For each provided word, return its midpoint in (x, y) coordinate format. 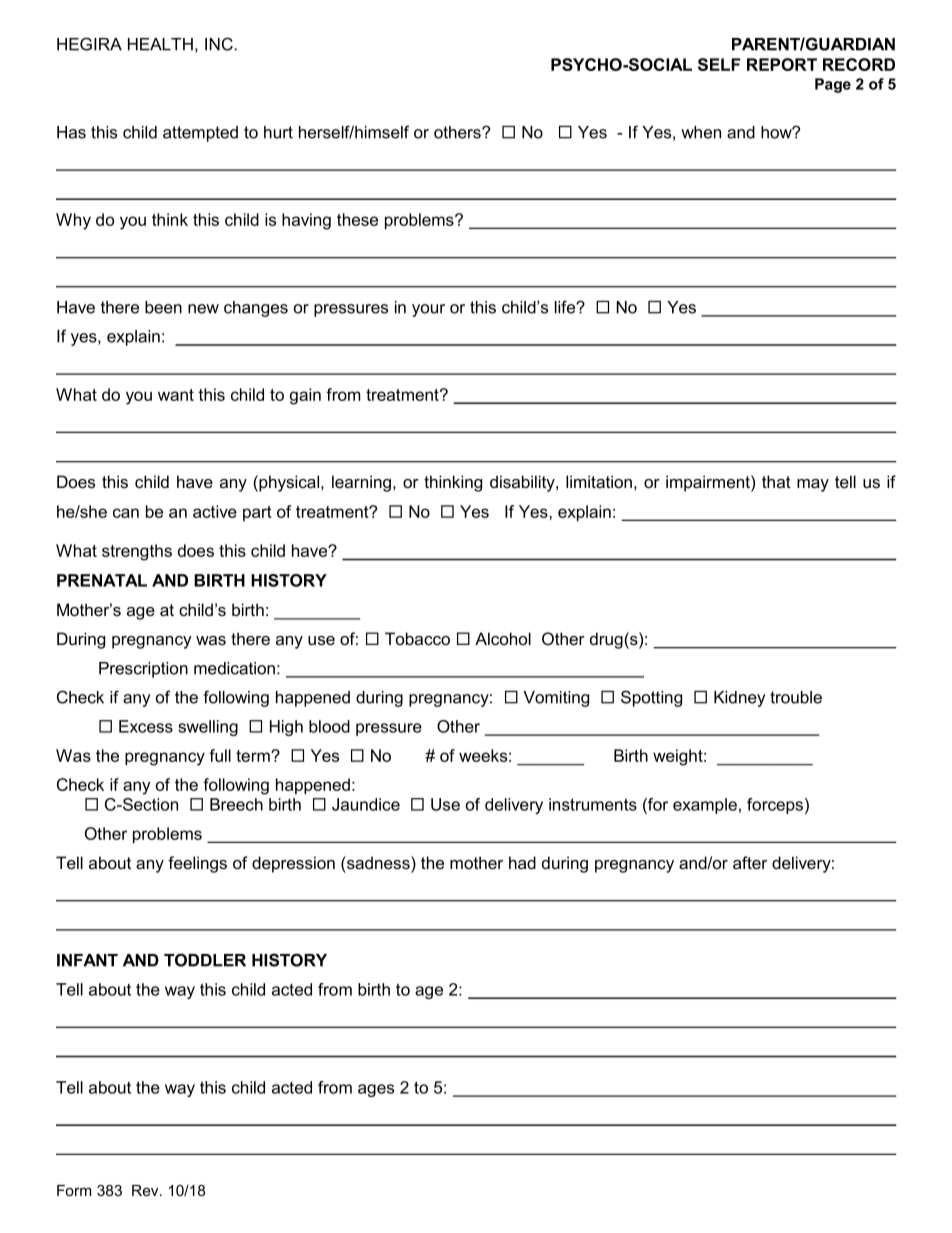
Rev (146, 1190)
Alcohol (503, 638)
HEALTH (160, 44)
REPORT (782, 64)
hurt (278, 132)
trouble (796, 697)
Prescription (143, 670)
